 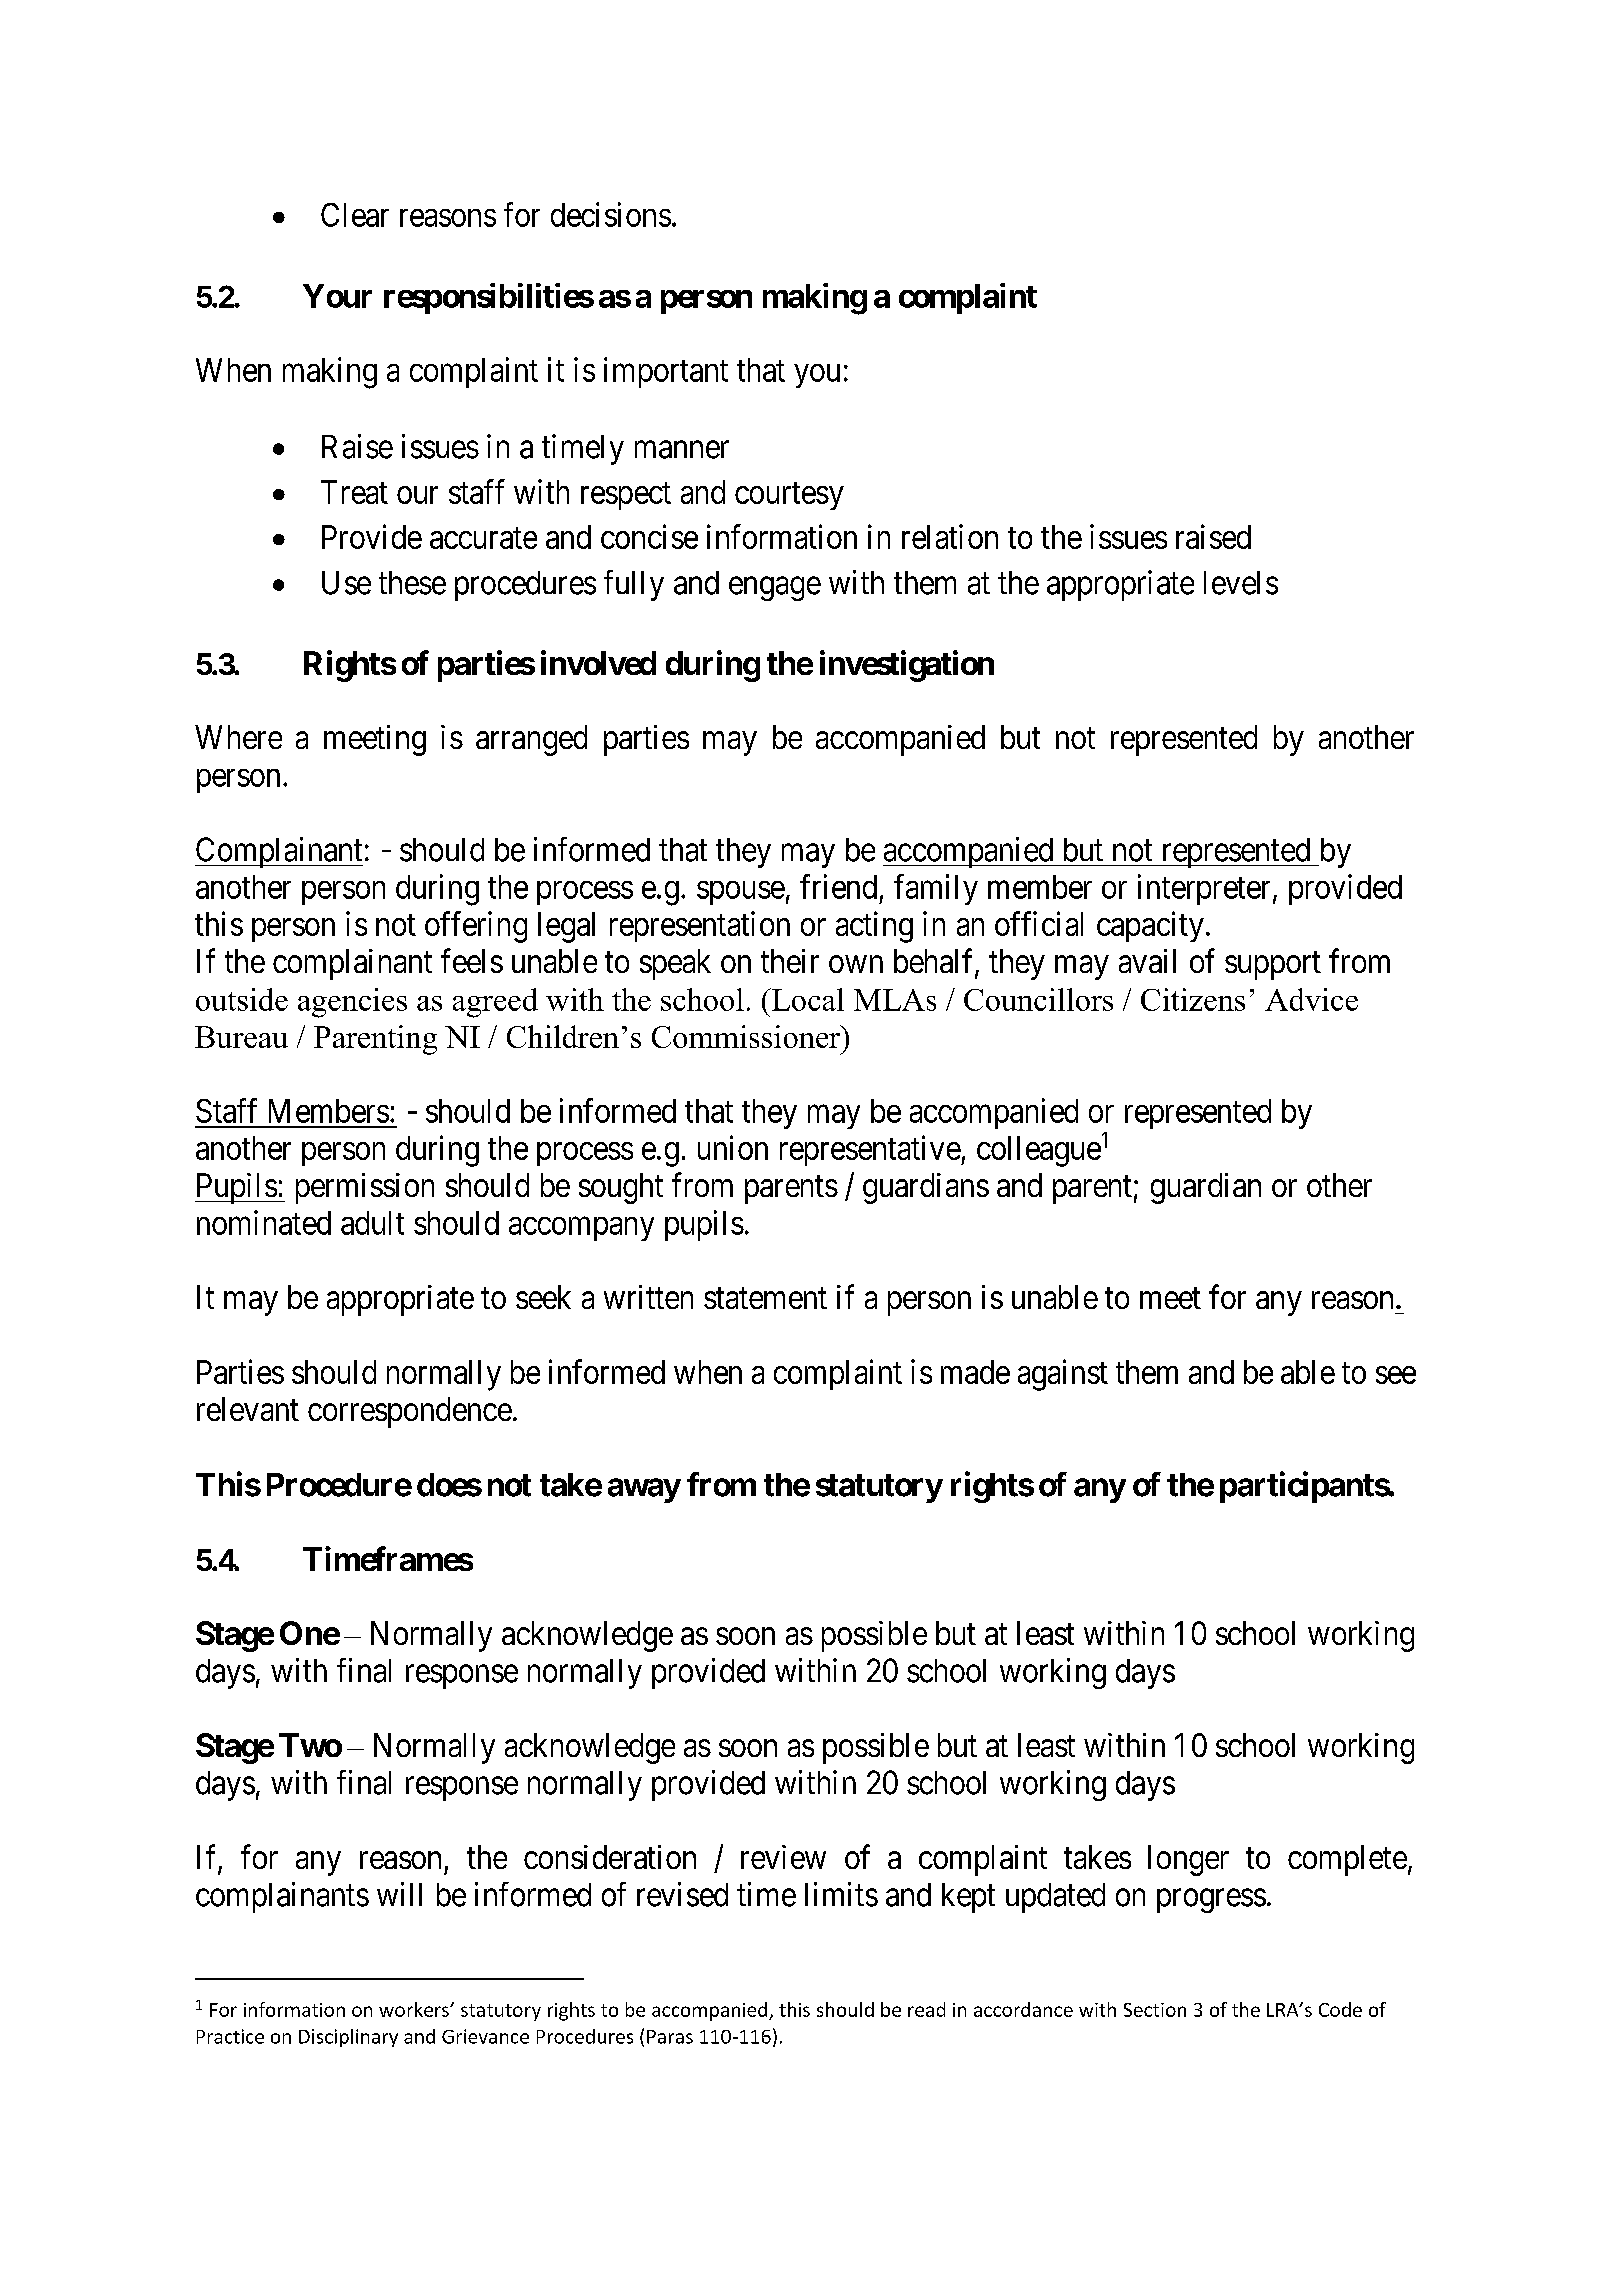 What do you see at coordinates (841, 1894) in the screenshot?
I see `limits` at bounding box center [841, 1894].
